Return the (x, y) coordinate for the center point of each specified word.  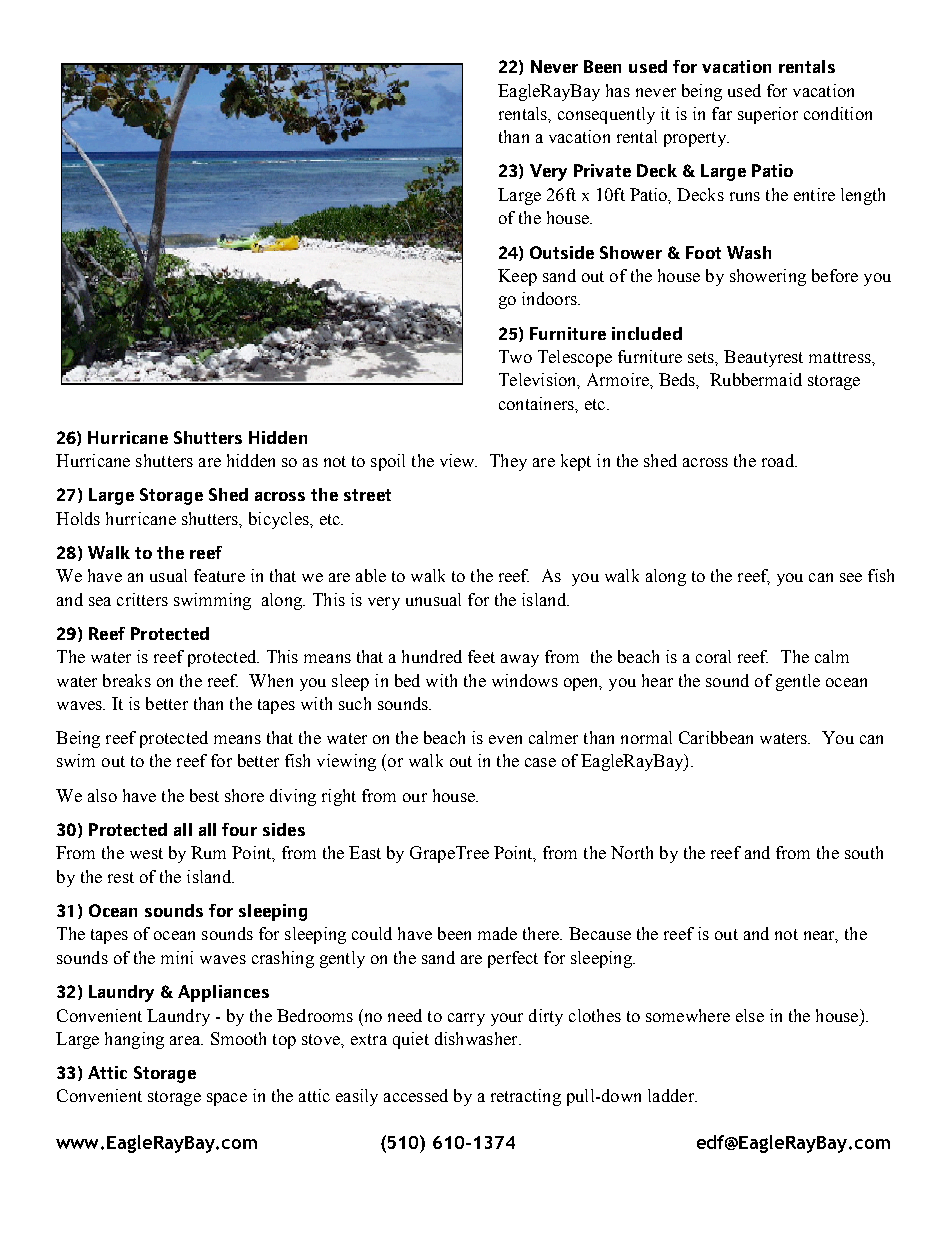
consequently (606, 115)
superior (768, 115)
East (365, 852)
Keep (517, 277)
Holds (78, 518)
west (146, 853)
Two (515, 356)
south (864, 852)
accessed (416, 1095)
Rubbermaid (756, 379)
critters (142, 599)
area (186, 1040)
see (851, 577)
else (750, 1015)
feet (481, 656)
